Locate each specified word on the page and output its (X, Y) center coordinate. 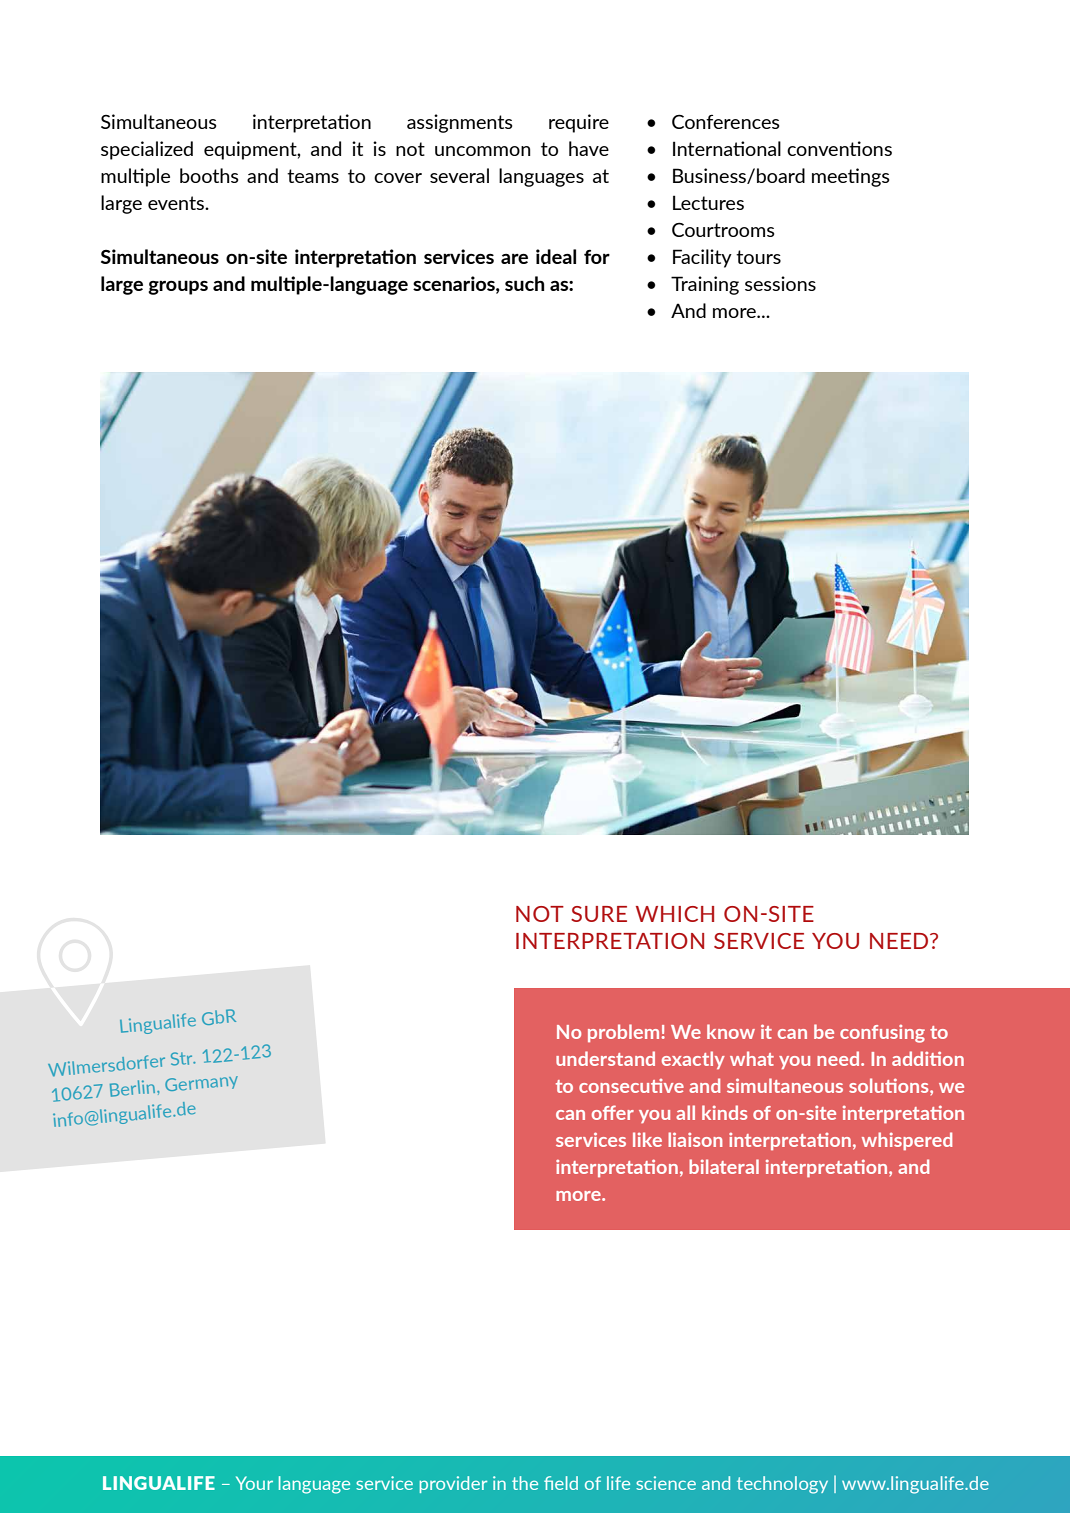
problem (623, 1033)
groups (178, 287)
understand (605, 1058)
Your (254, 1483)
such (524, 283)
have (589, 148)
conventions (839, 148)
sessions (780, 283)
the (525, 1483)
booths (209, 175)
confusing (882, 1034)
